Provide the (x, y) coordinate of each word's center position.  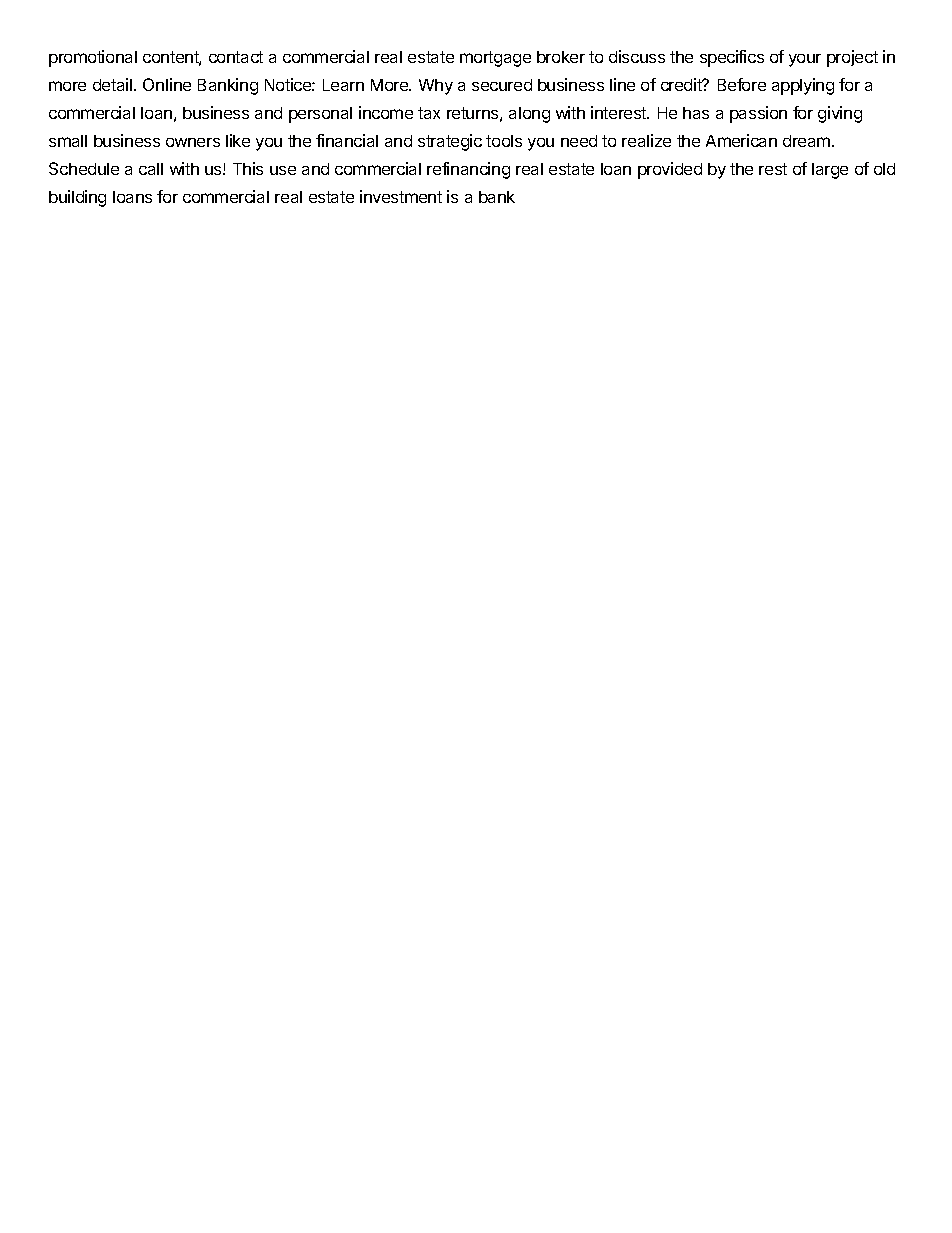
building (77, 198)
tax (429, 113)
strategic (450, 142)
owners (193, 142)
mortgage (495, 59)
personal (320, 115)
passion (758, 114)
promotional (93, 58)
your (805, 60)
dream (808, 141)
